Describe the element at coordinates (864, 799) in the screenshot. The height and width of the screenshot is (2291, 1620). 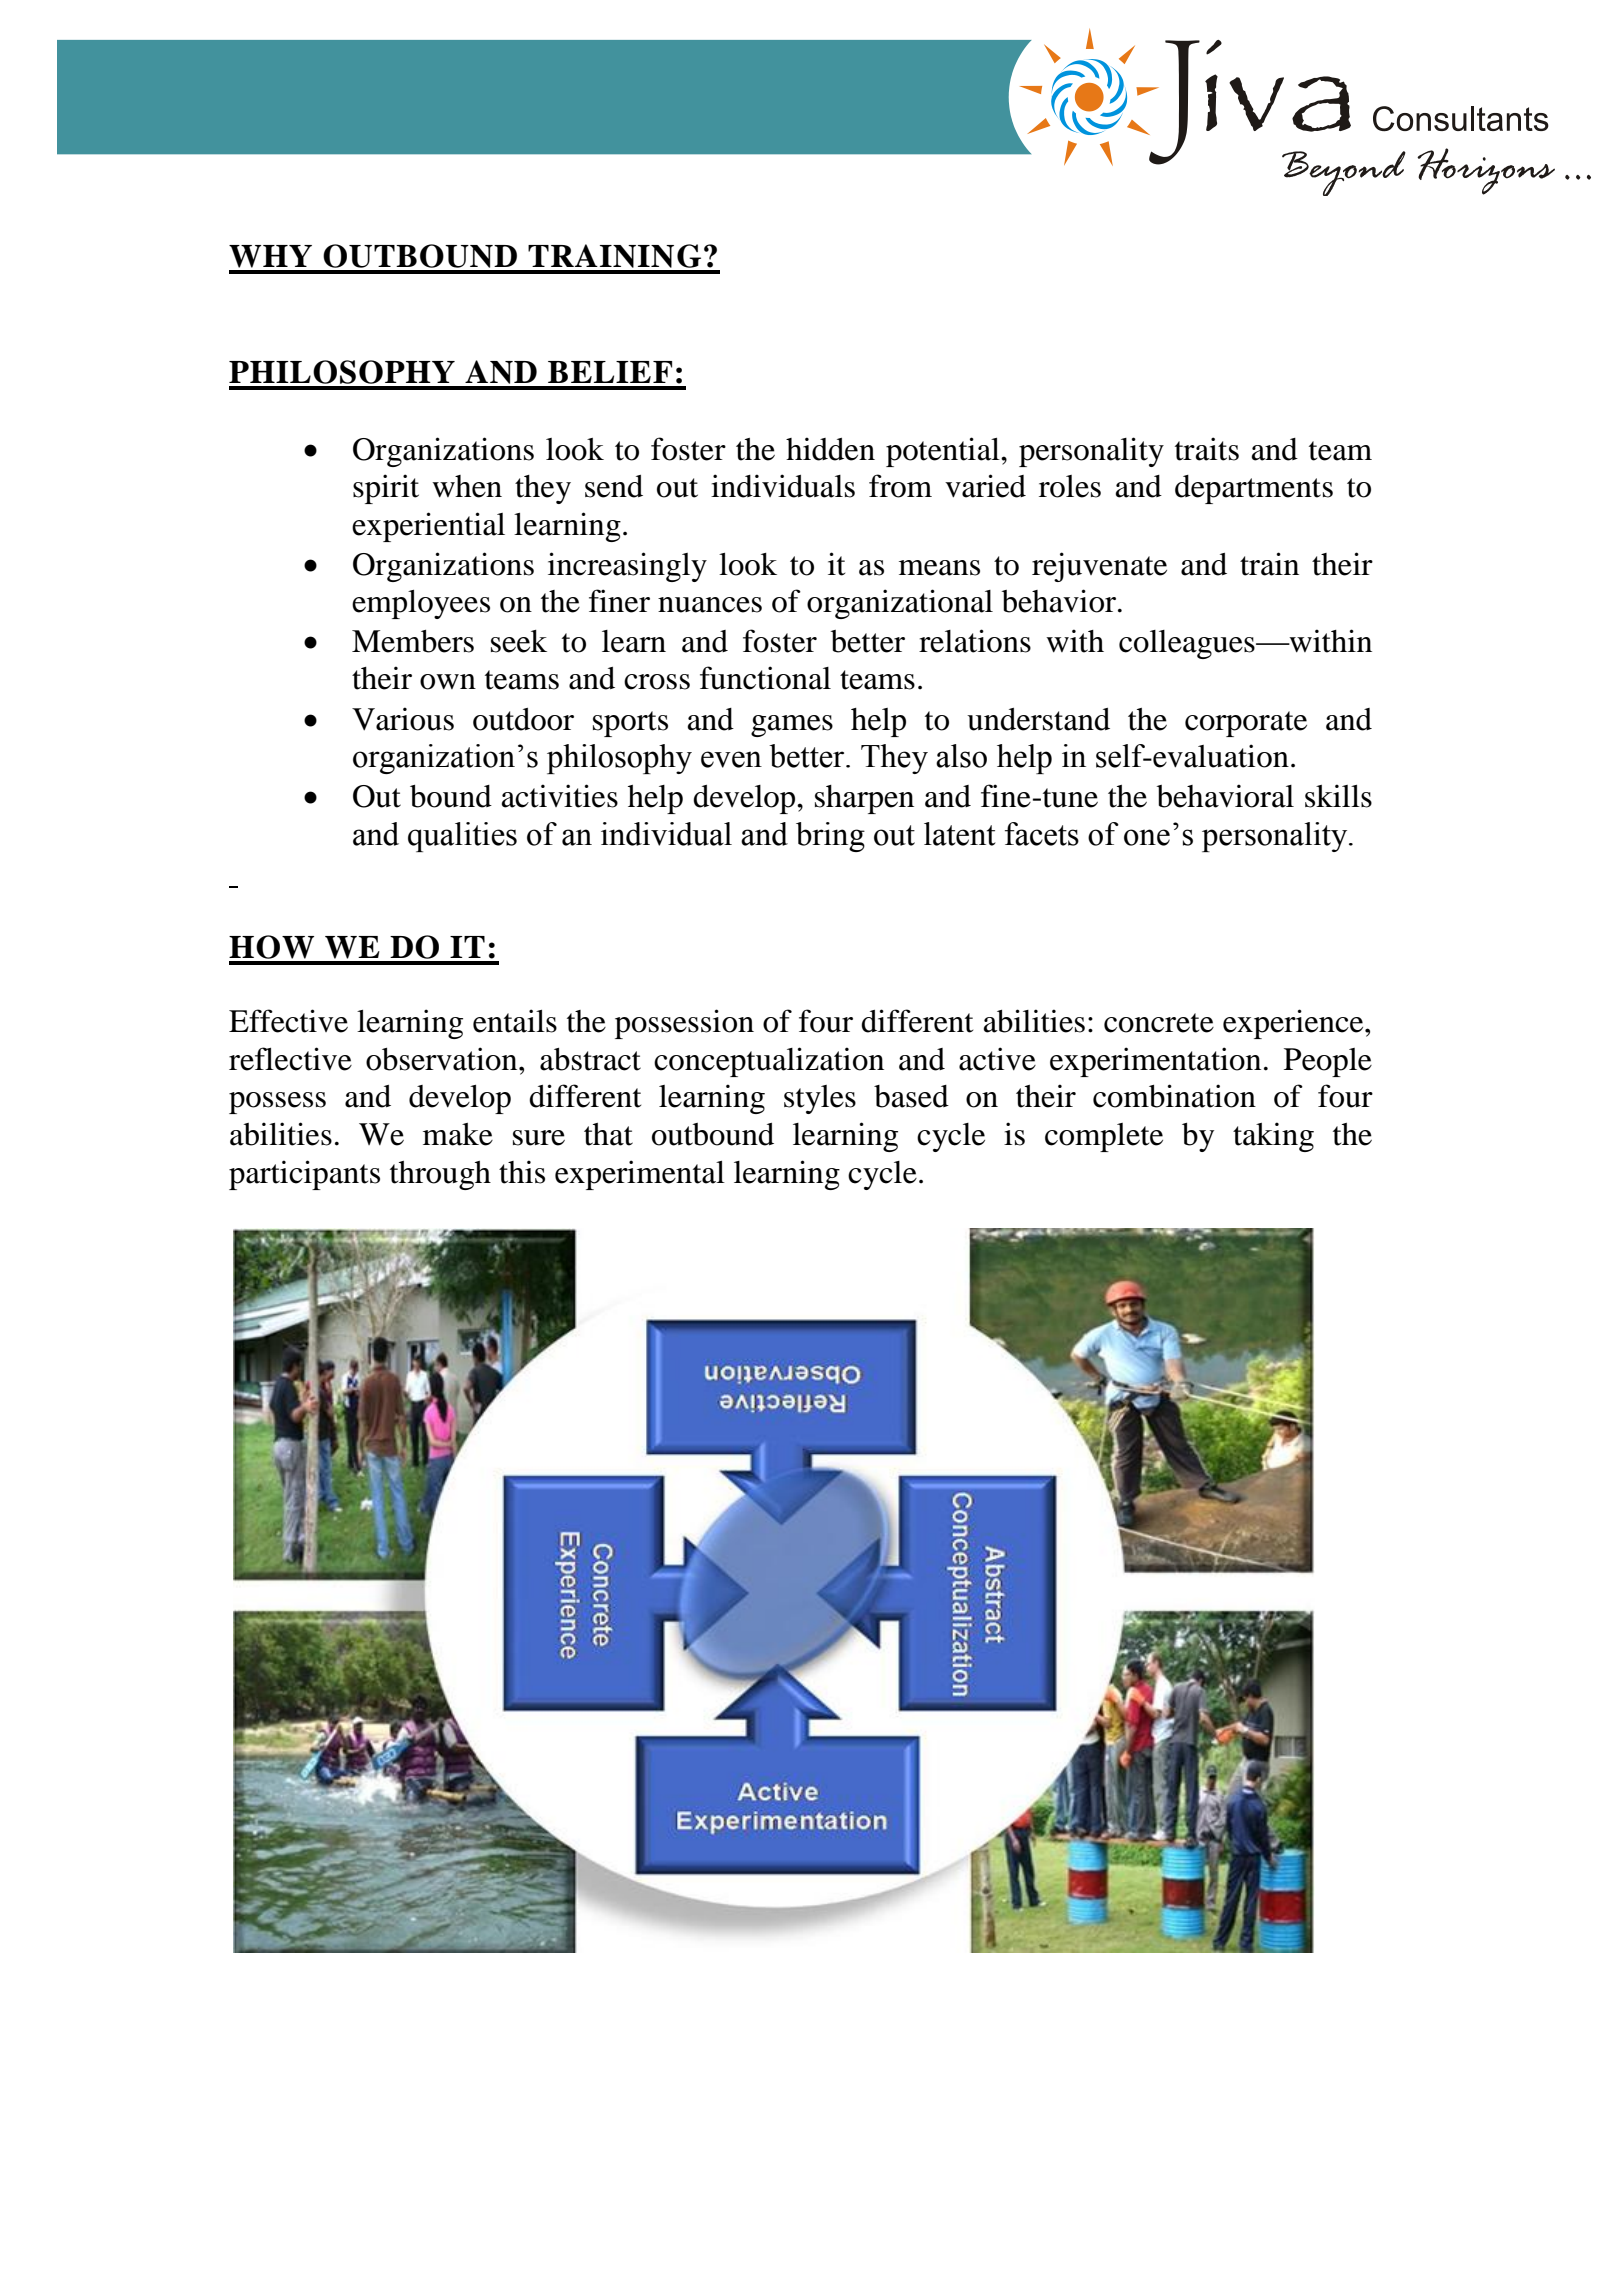
I see `sharpen` at that location.
